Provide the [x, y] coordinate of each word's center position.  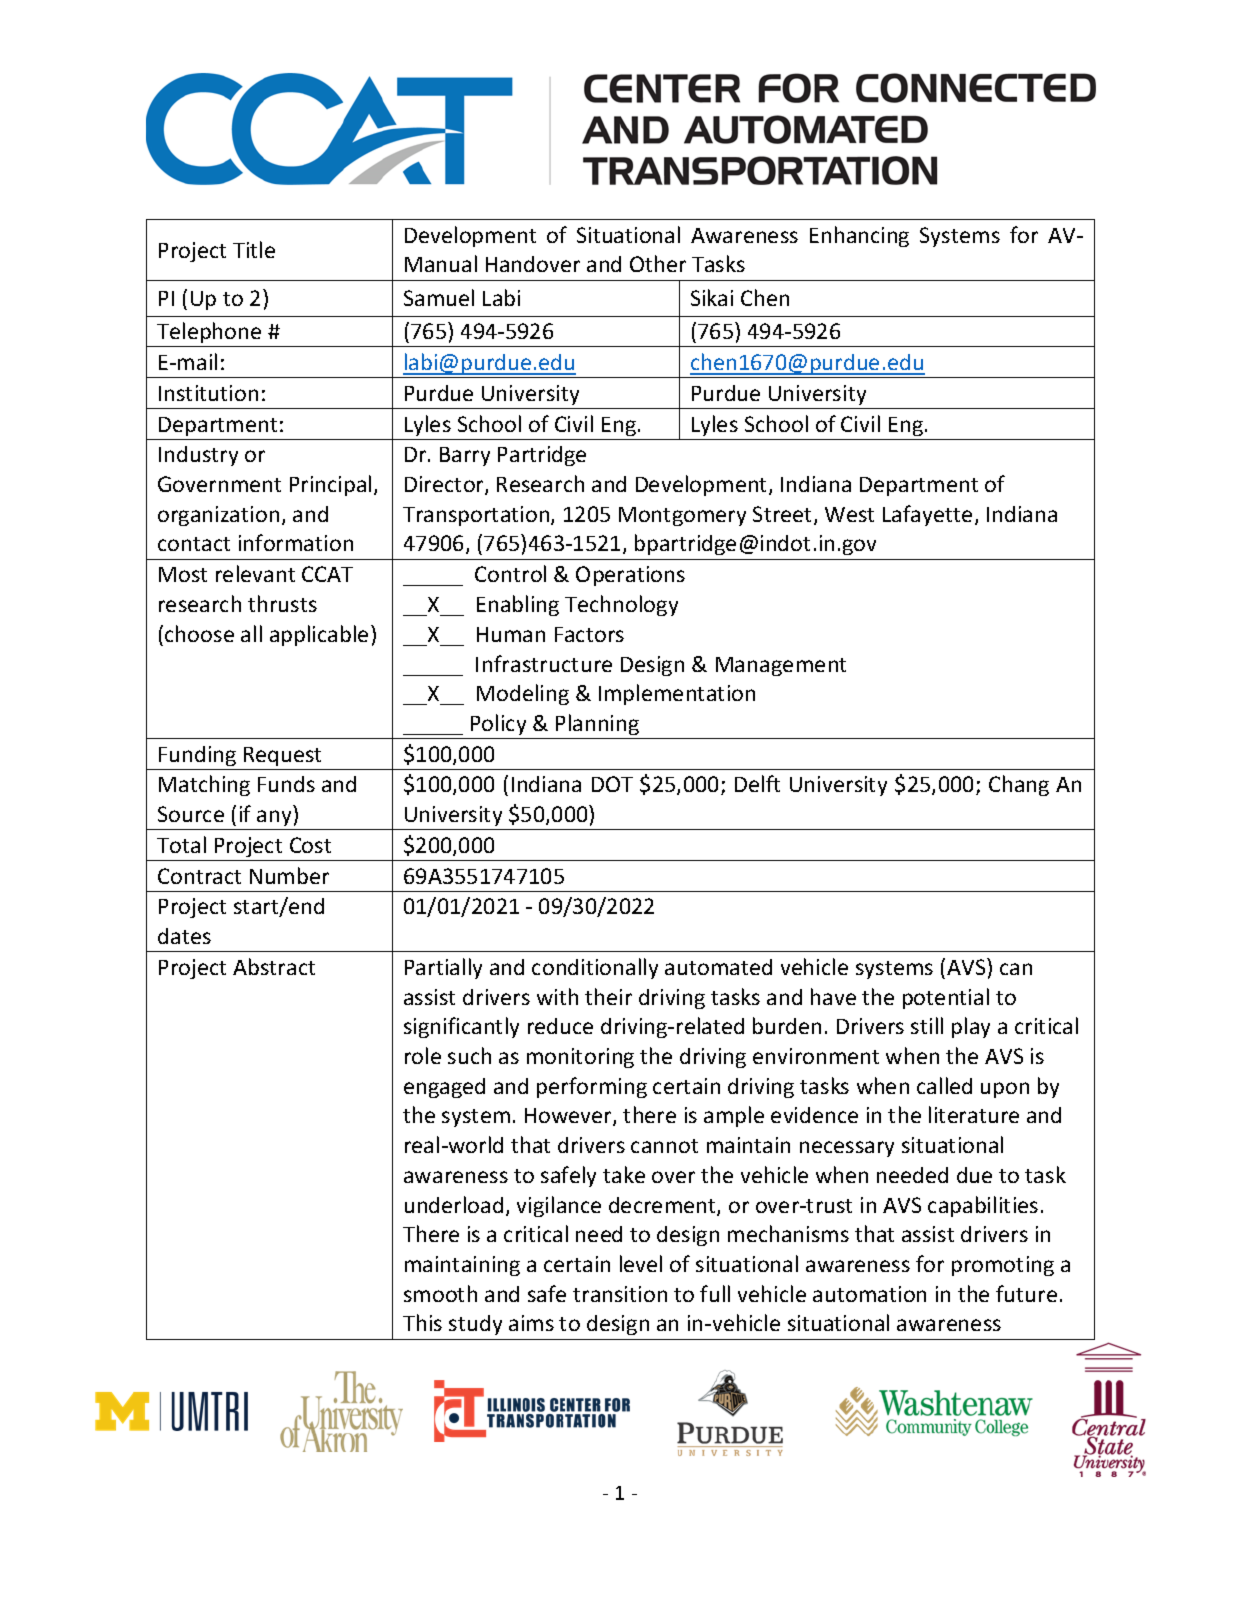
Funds [286, 784]
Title [254, 249]
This [422, 1322]
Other [658, 263]
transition [620, 1294]
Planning [597, 724]
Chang [1019, 785]
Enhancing [859, 236]
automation [869, 1294]
